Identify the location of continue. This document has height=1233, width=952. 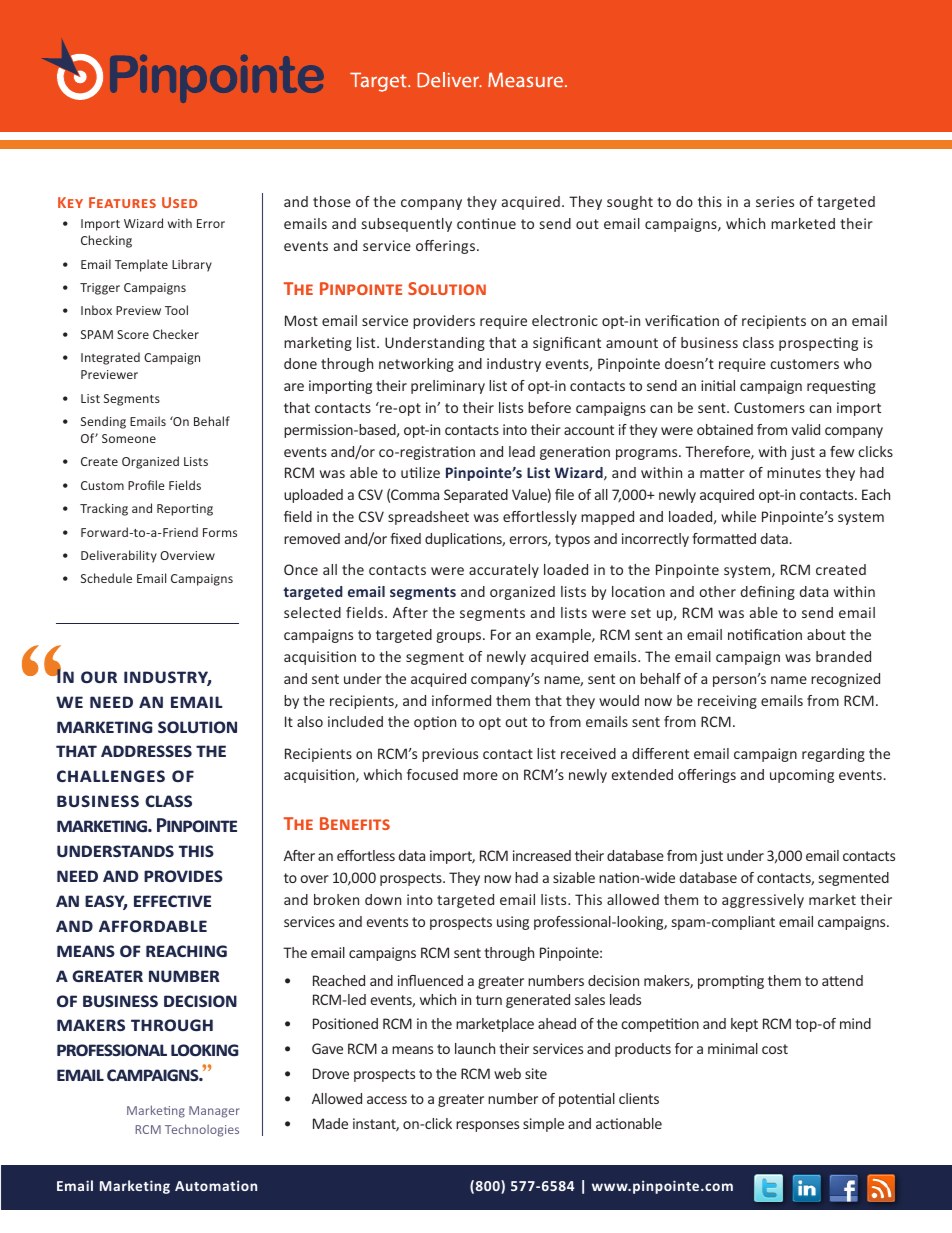
(486, 223).
